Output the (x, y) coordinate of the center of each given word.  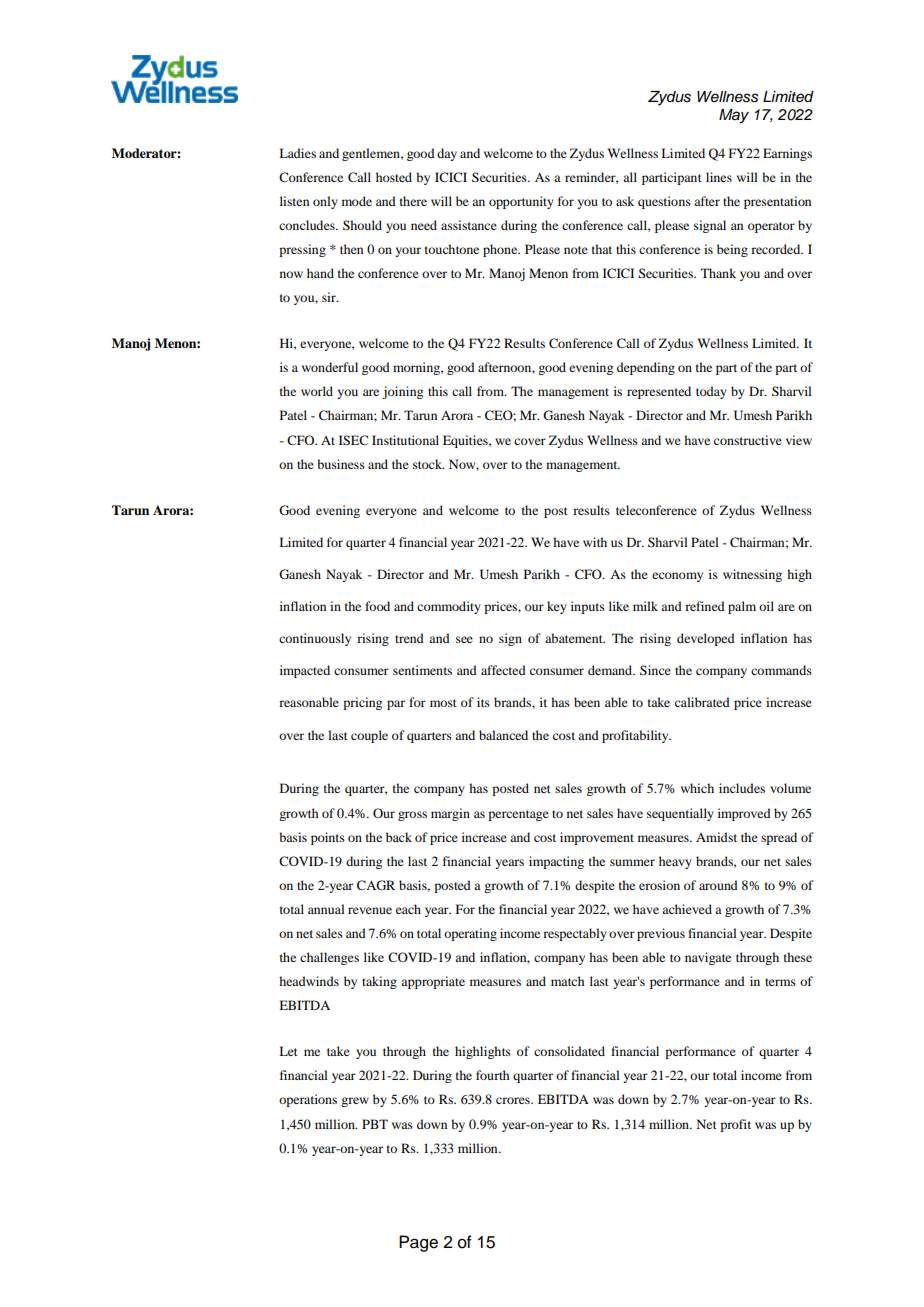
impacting (556, 862)
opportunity (521, 202)
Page (418, 1243)
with (595, 542)
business (341, 464)
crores (514, 1100)
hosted (394, 177)
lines (719, 177)
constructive (748, 440)
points (328, 838)
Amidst (716, 837)
